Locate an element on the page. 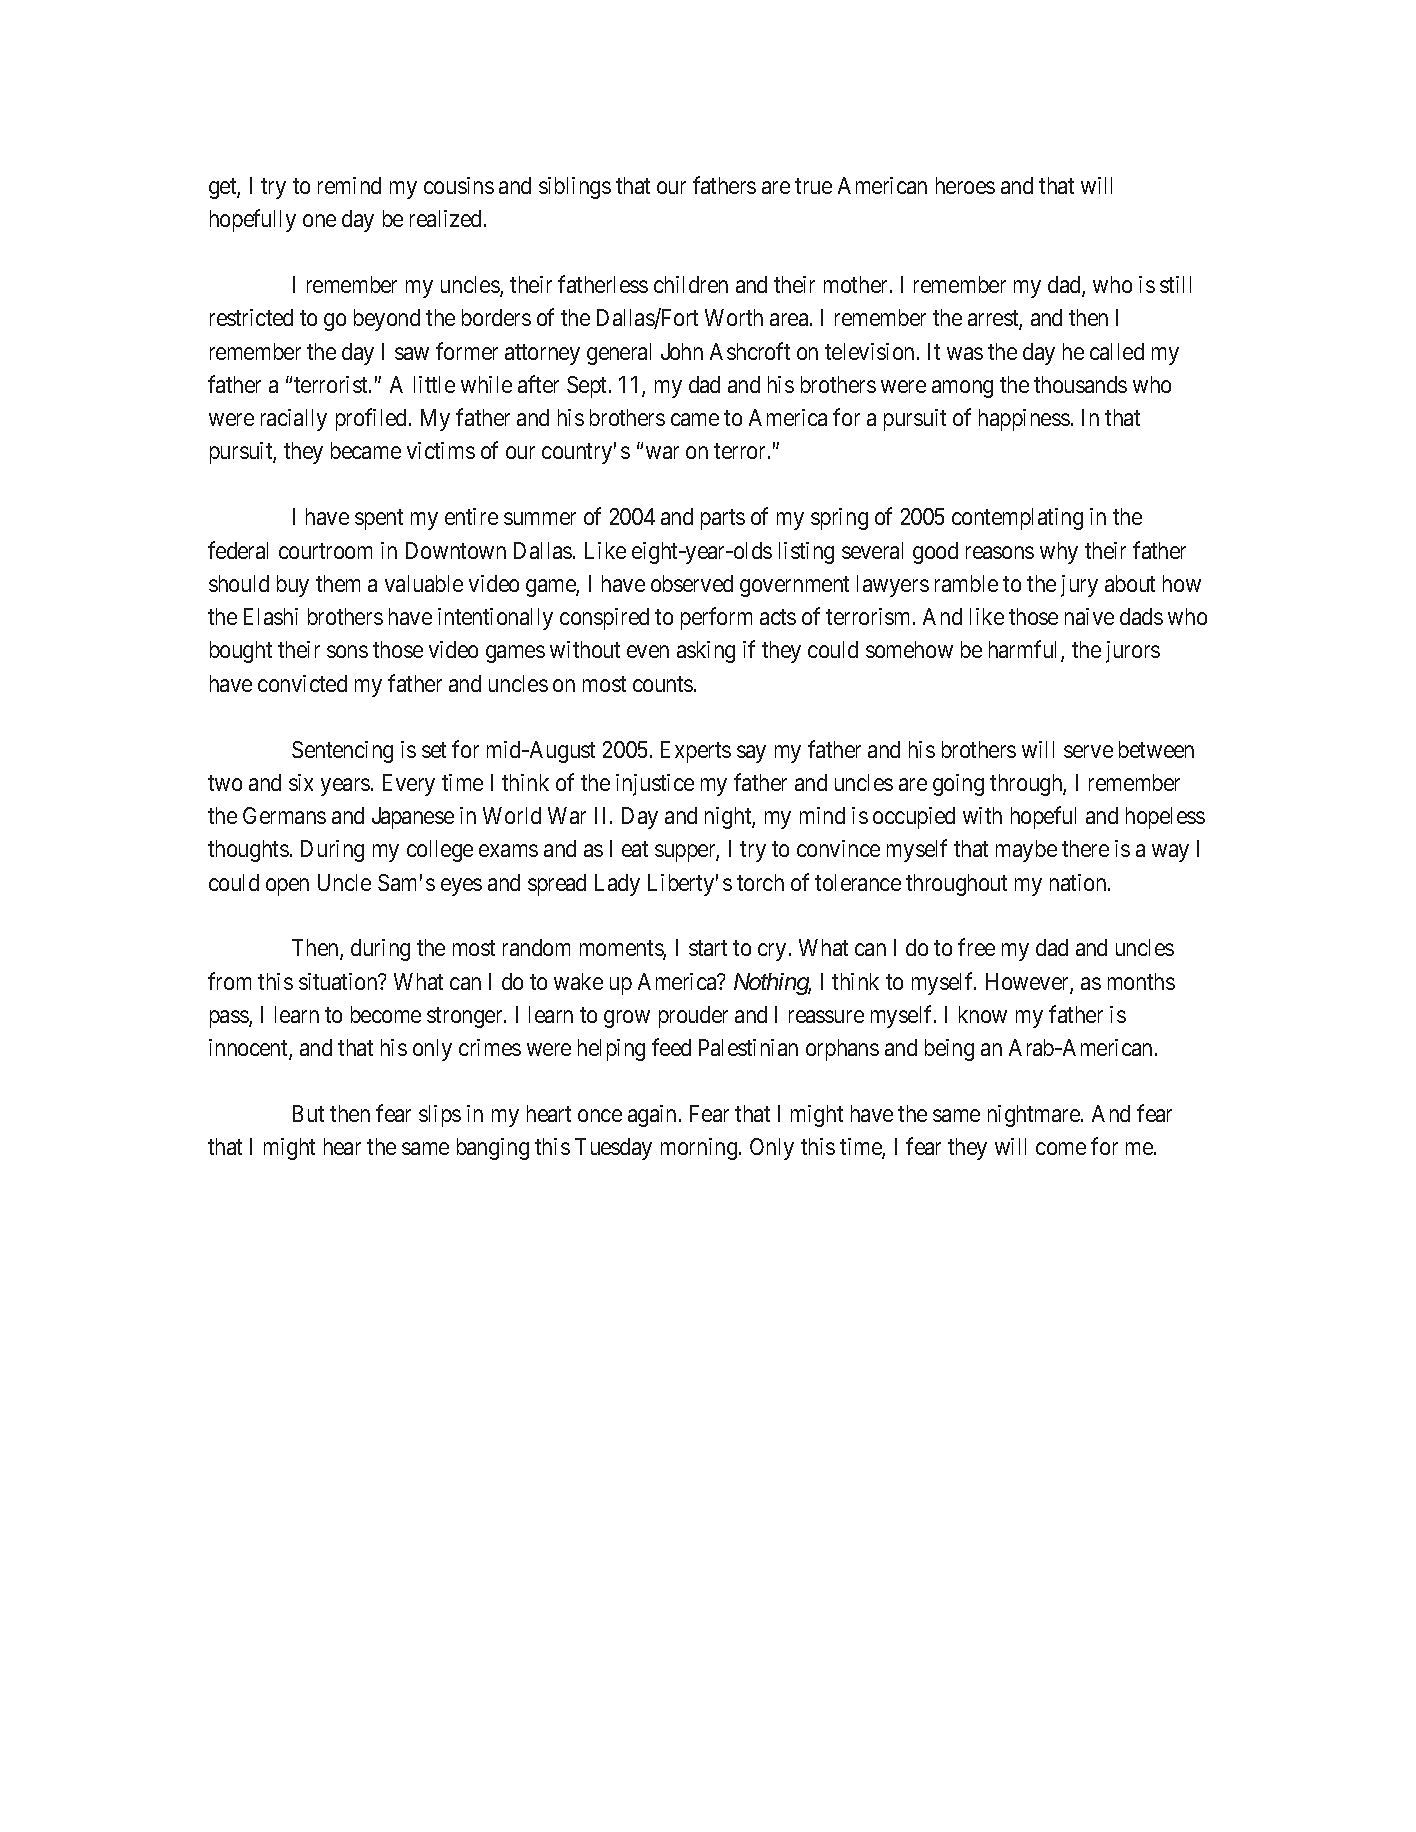 The width and height of the document is (1416, 1832). heroes is located at coordinates (965, 185).
